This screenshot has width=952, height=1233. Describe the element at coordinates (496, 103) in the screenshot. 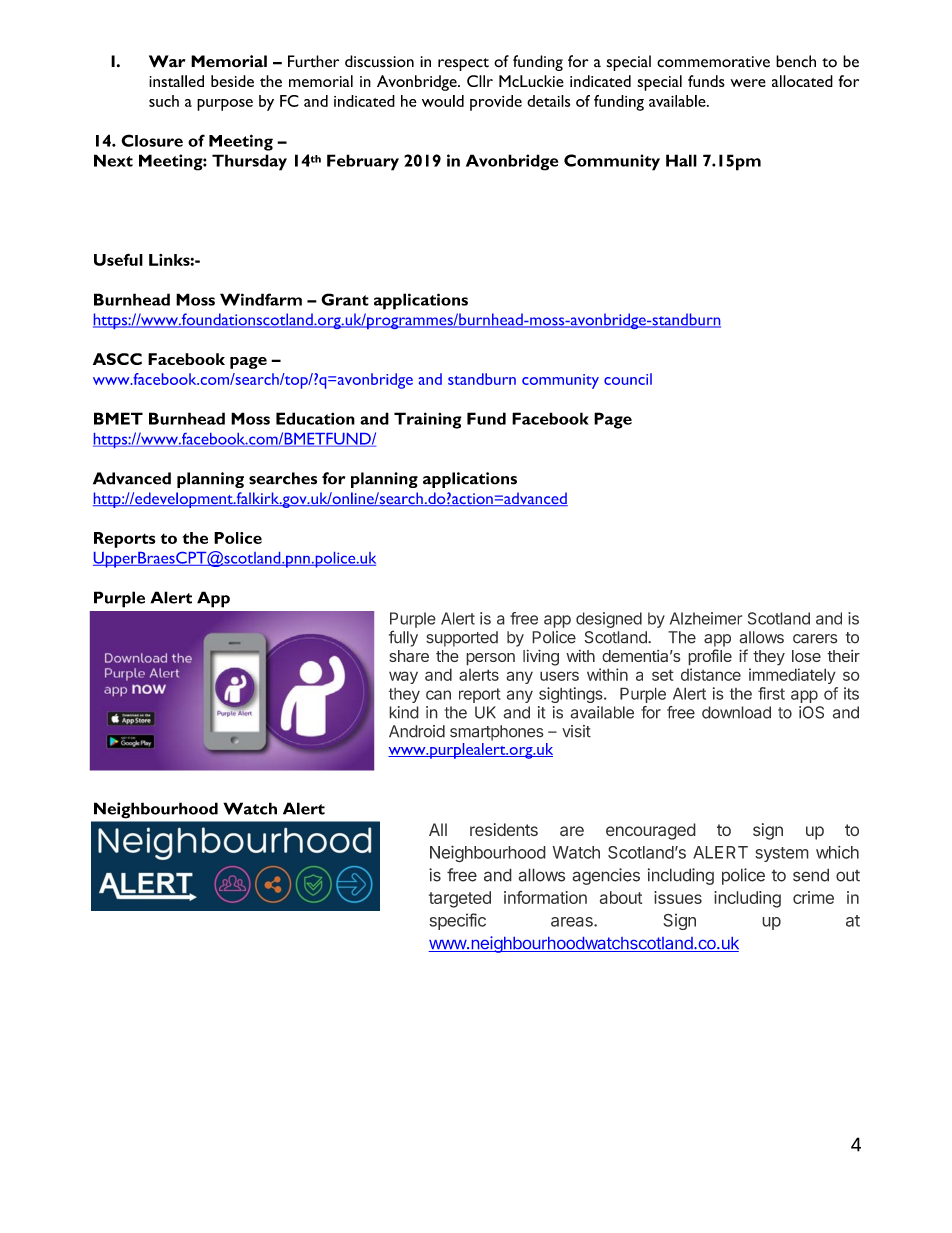

I see `provide` at that location.
